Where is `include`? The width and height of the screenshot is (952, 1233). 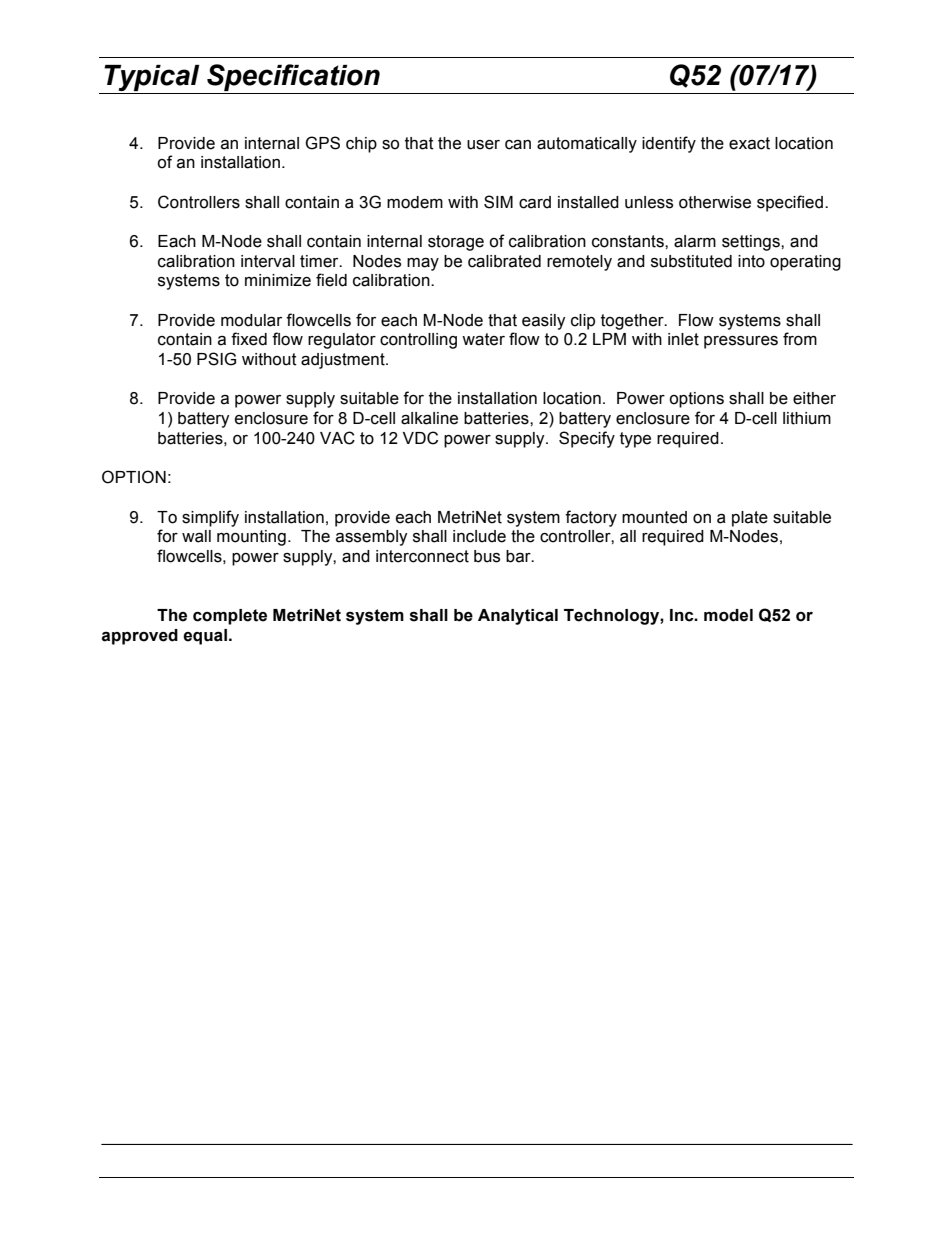 include is located at coordinates (479, 536).
